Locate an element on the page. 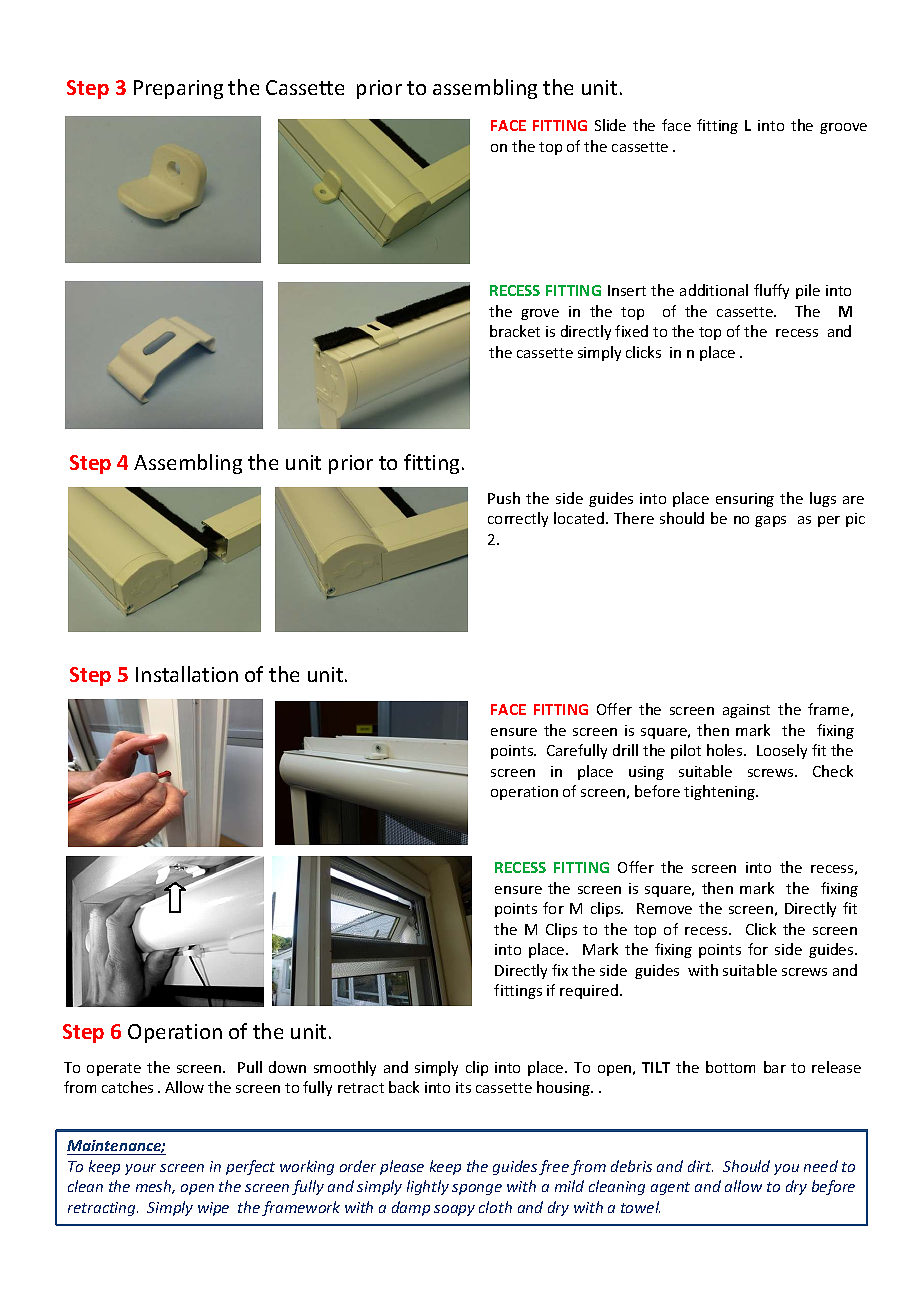 Image resolution: width=924 pixels, height=1308 pixels. Slide is located at coordinates (610, 125).
